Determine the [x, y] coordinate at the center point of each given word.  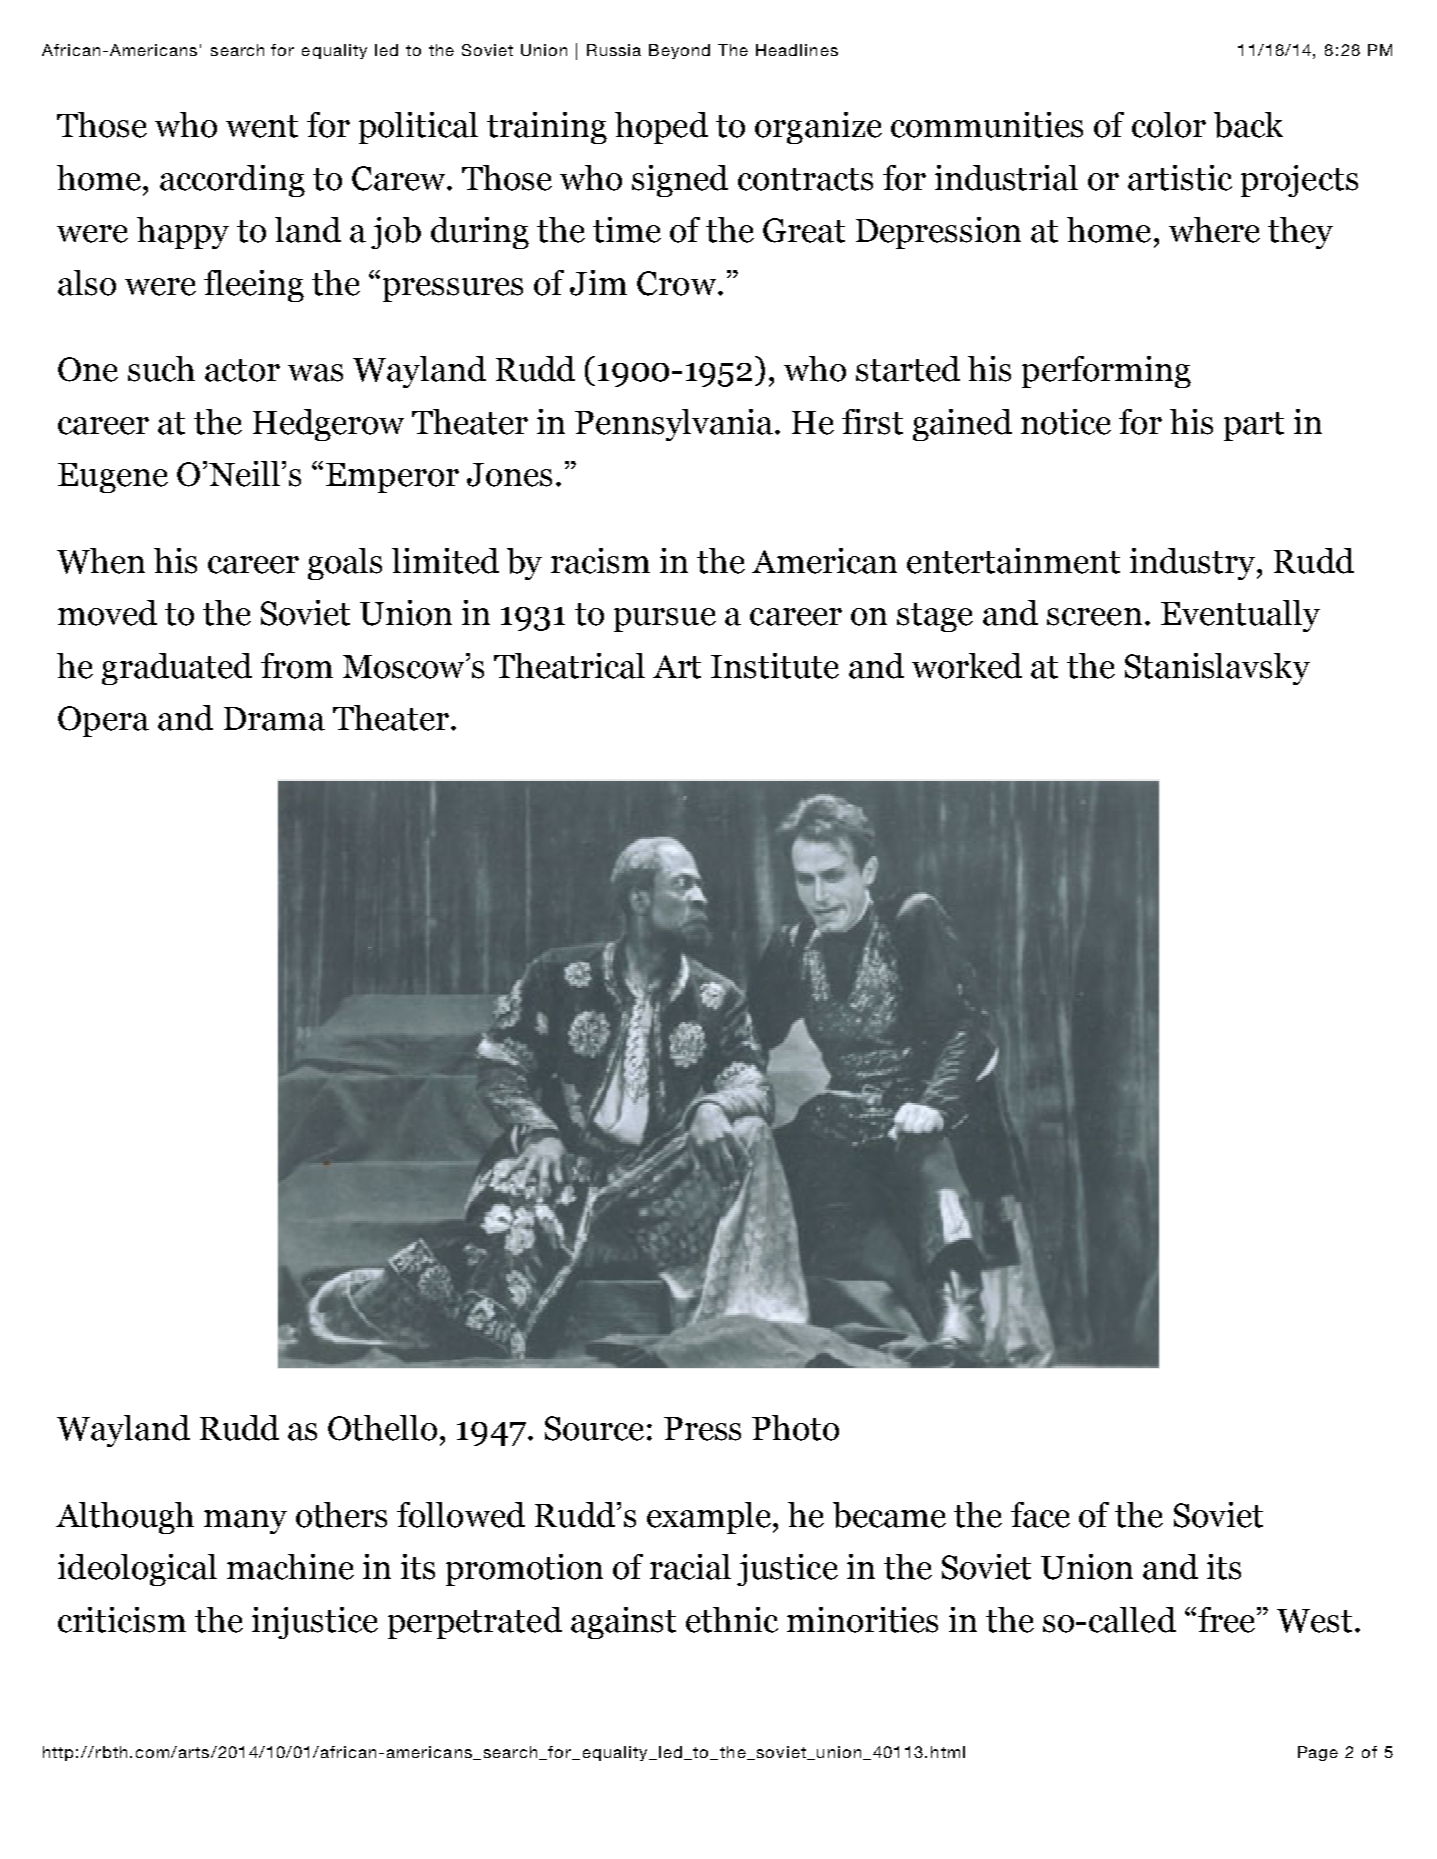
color [1169, 125]
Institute [775, 666]
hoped [661, 128]
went [262, 126]
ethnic [732, 1620]
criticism [122, 1620]
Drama [274, 719]
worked [967, 666]
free [1226, 1620]
